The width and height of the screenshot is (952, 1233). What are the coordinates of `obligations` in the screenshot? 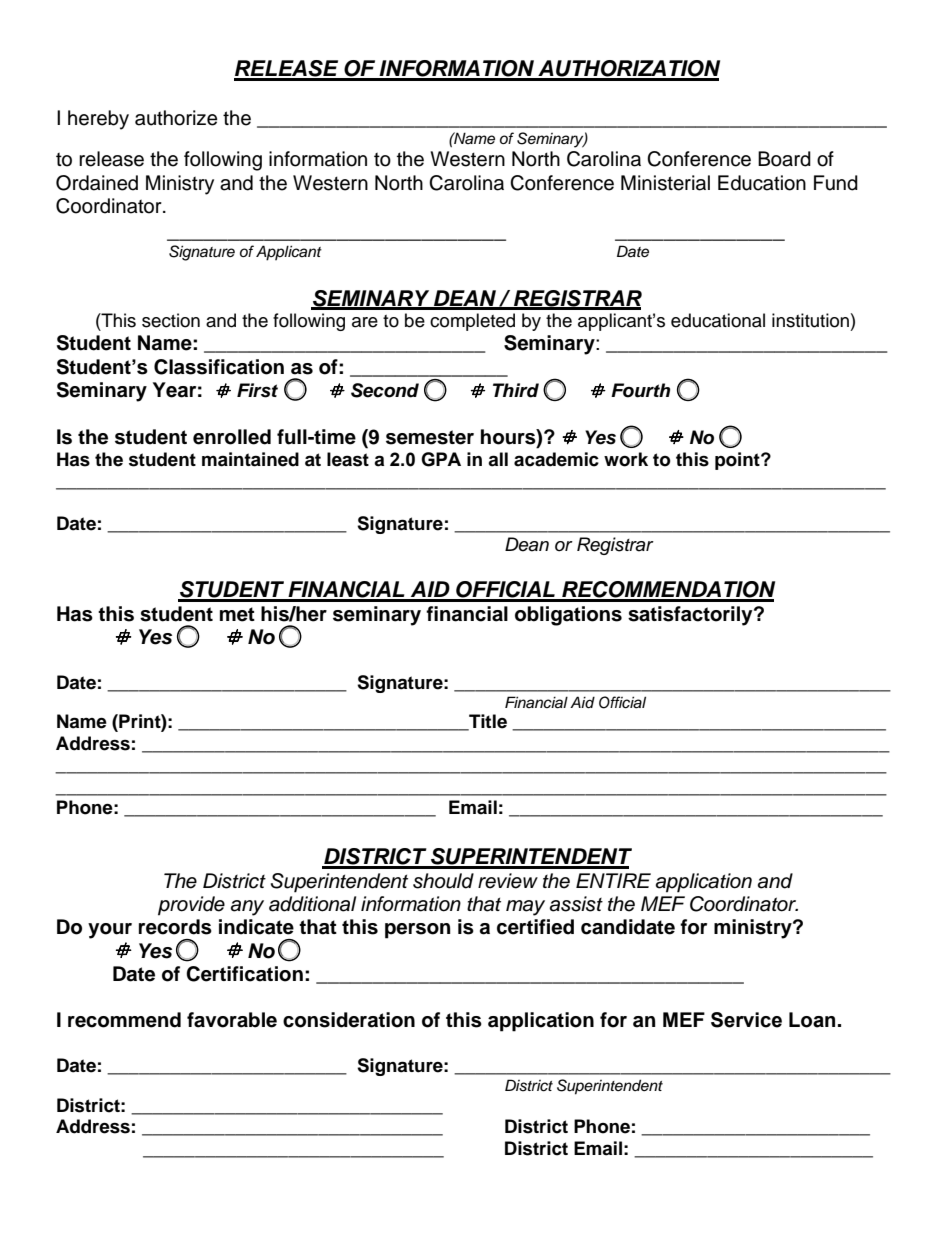 It's located at (568, 616).
